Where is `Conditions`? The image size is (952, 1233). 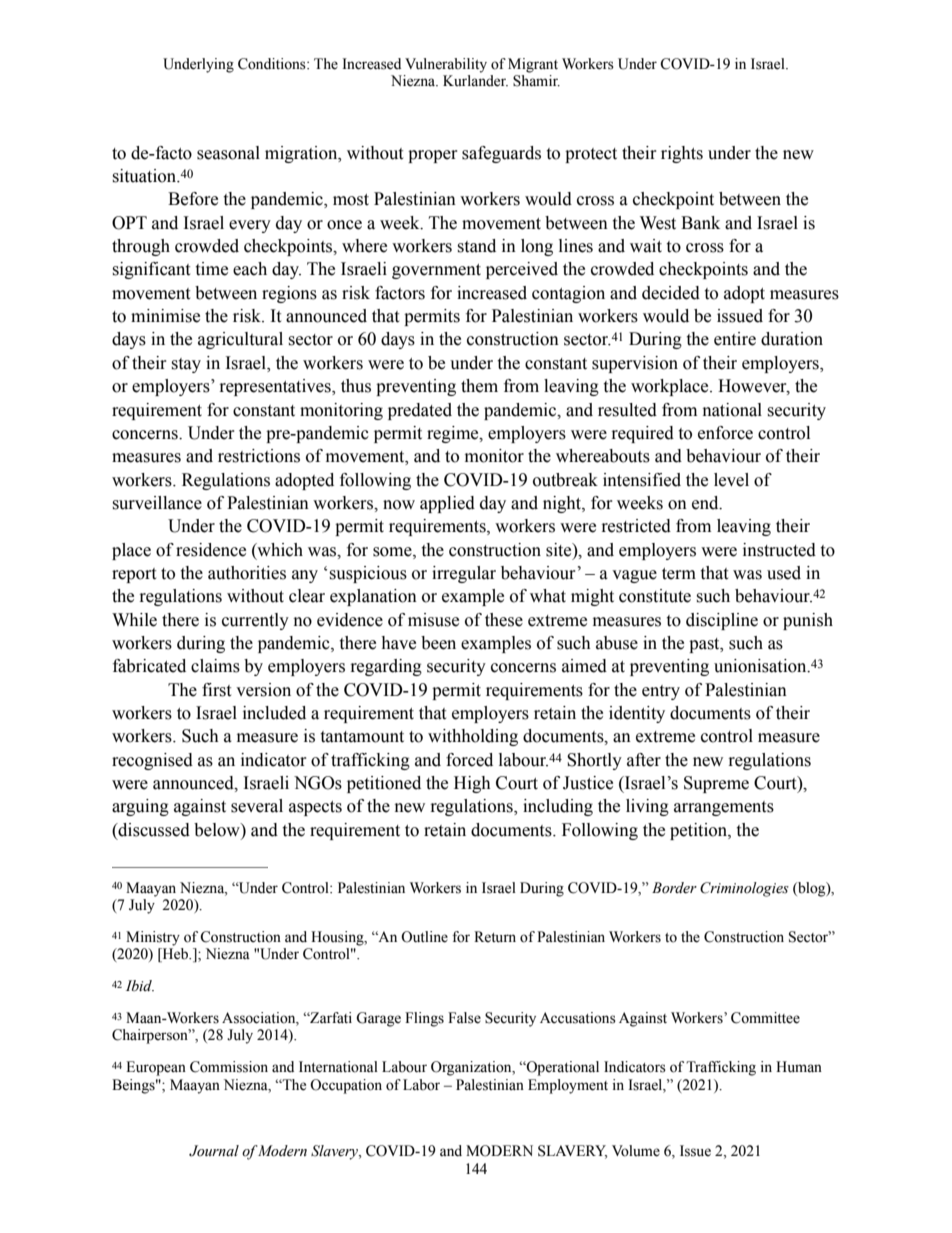 Conditions is located at coordinates (273, 64).
